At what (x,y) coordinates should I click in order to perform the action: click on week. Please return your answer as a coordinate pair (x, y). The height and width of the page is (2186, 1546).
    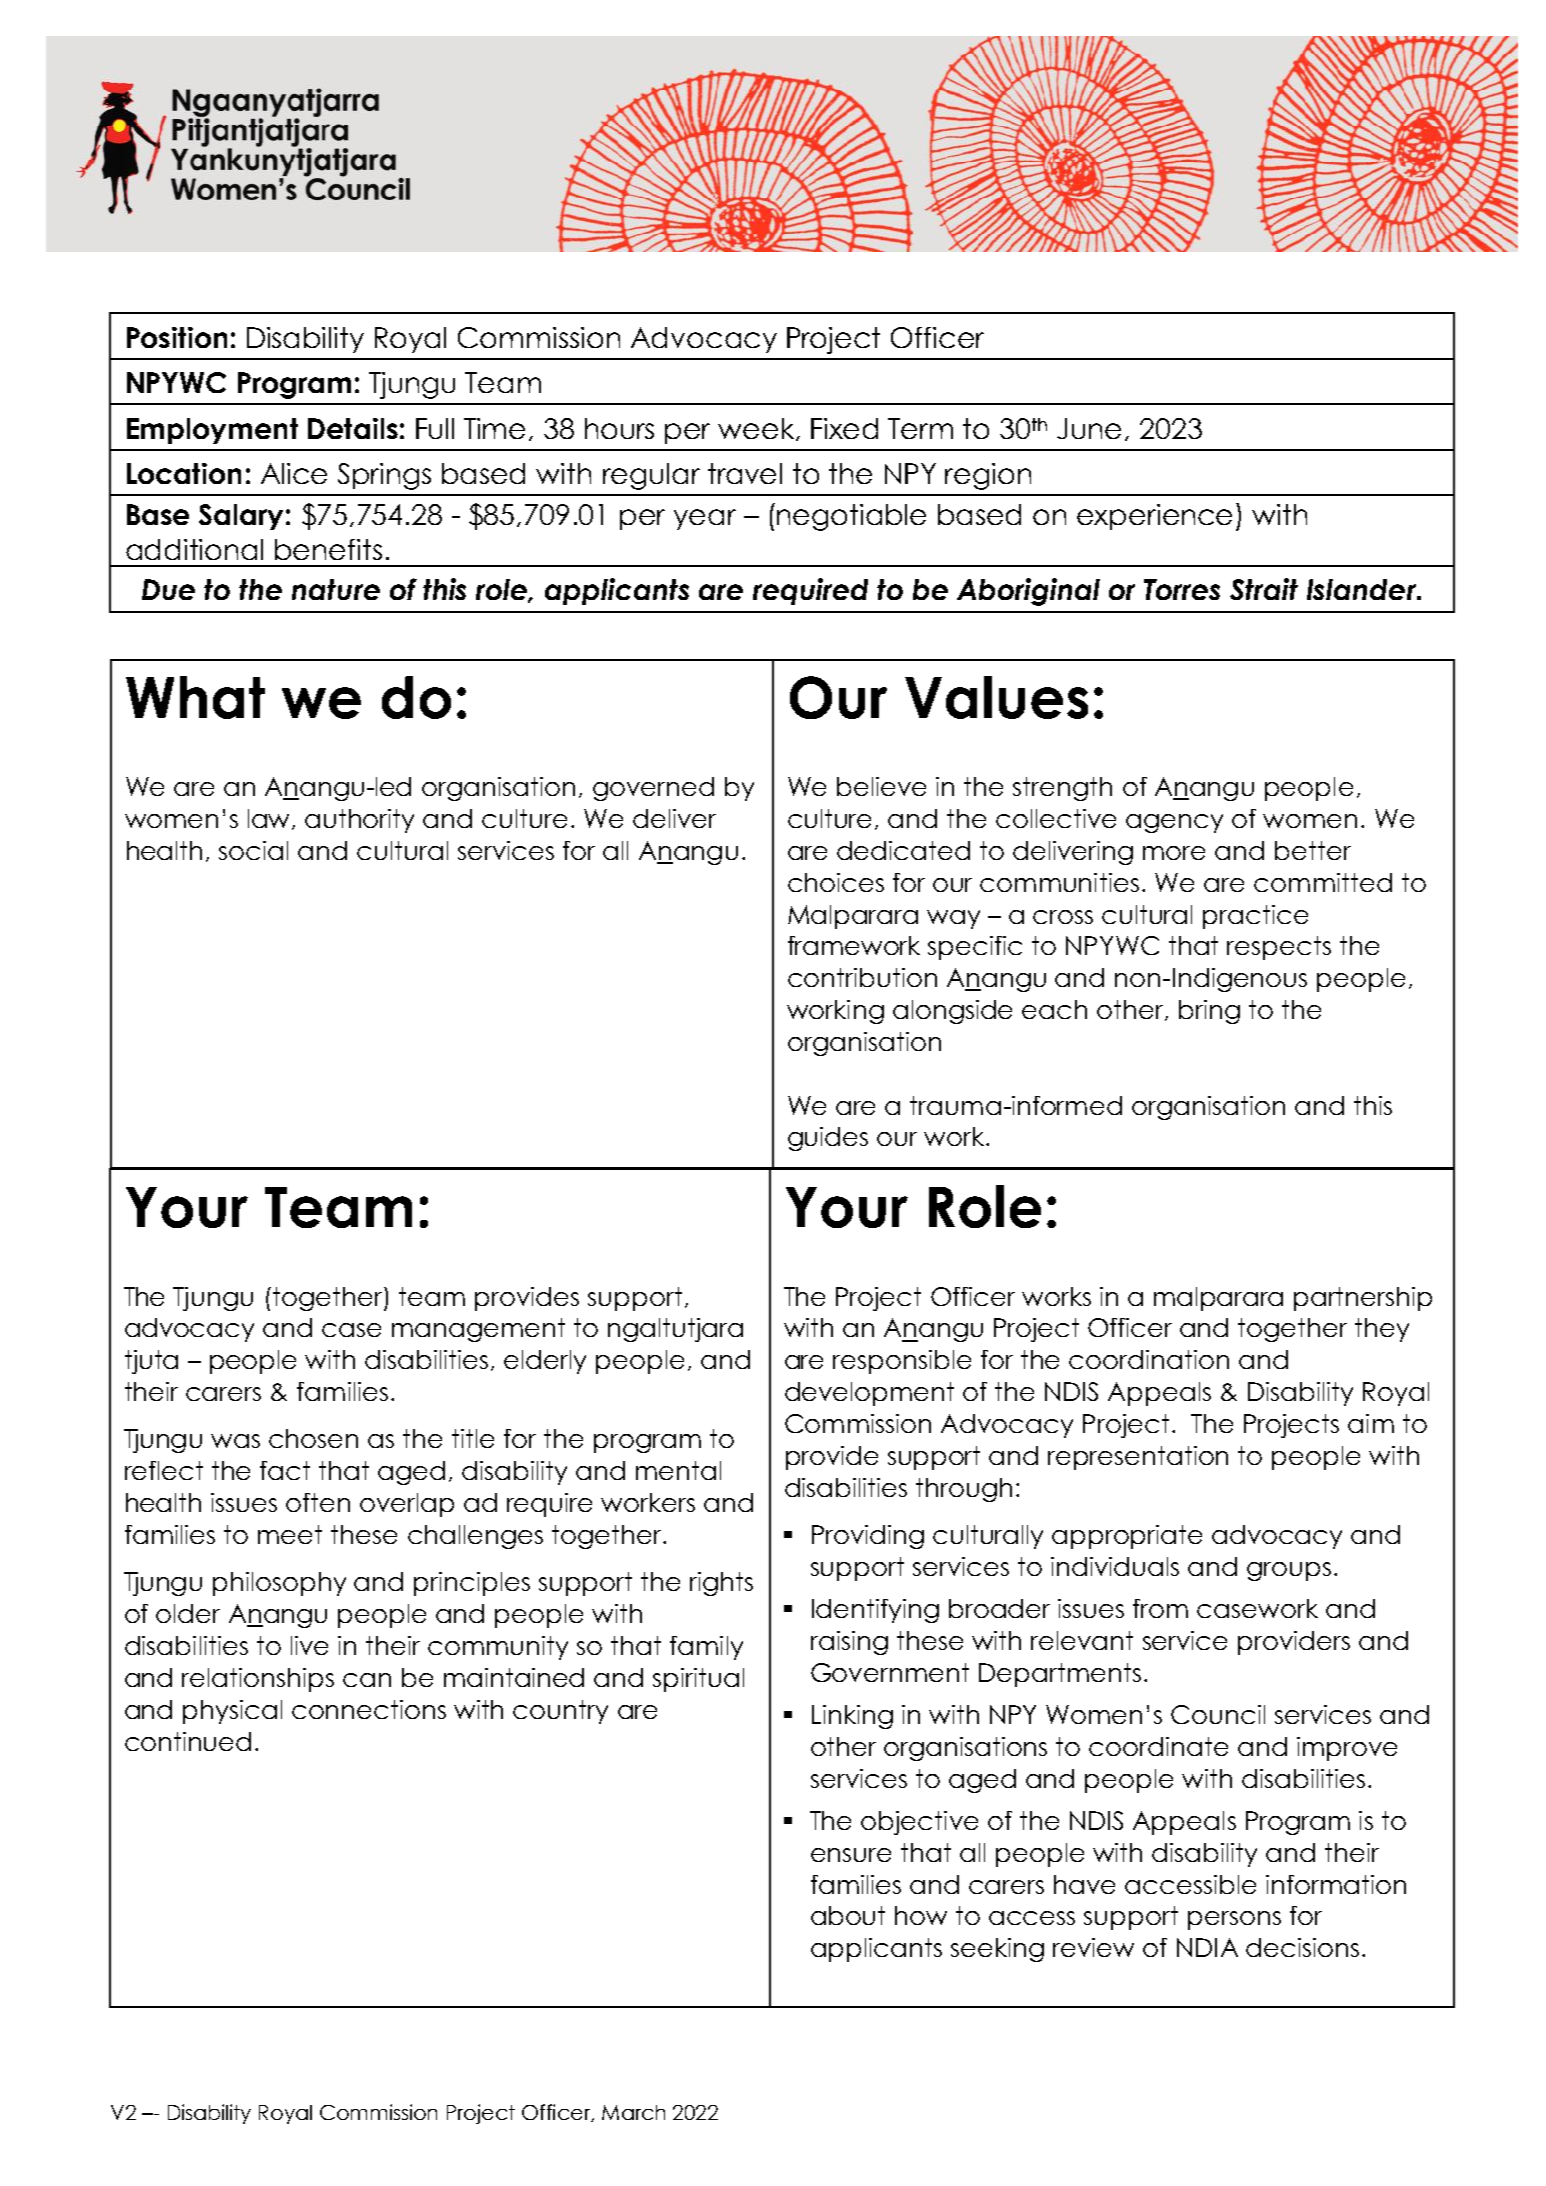
    Looking at the image, I should click on (757, 429).
